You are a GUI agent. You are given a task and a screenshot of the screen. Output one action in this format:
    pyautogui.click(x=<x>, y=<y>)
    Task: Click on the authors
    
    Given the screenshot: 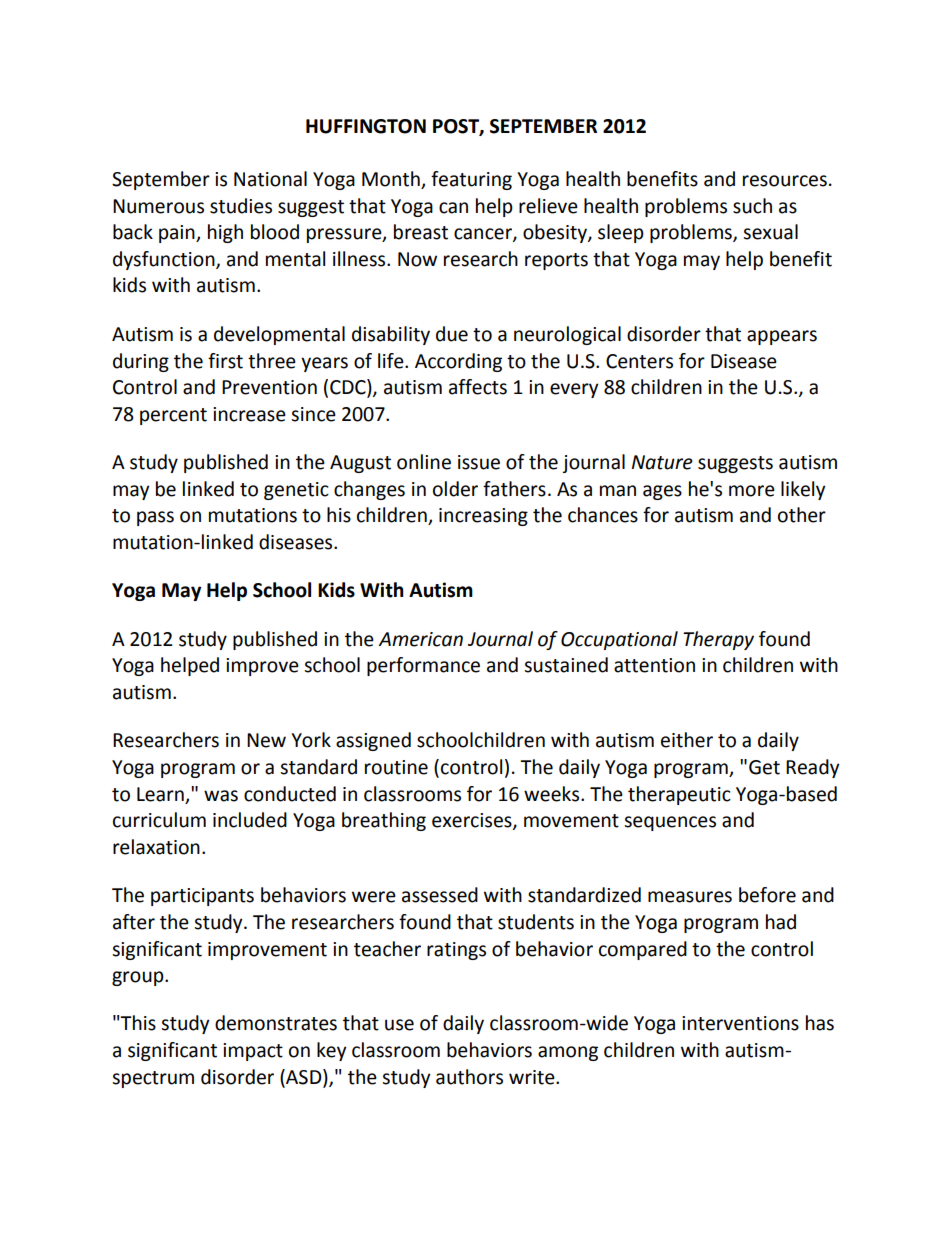 What is the action you would take?
    pyautogui.click(x=469, y=1077)
